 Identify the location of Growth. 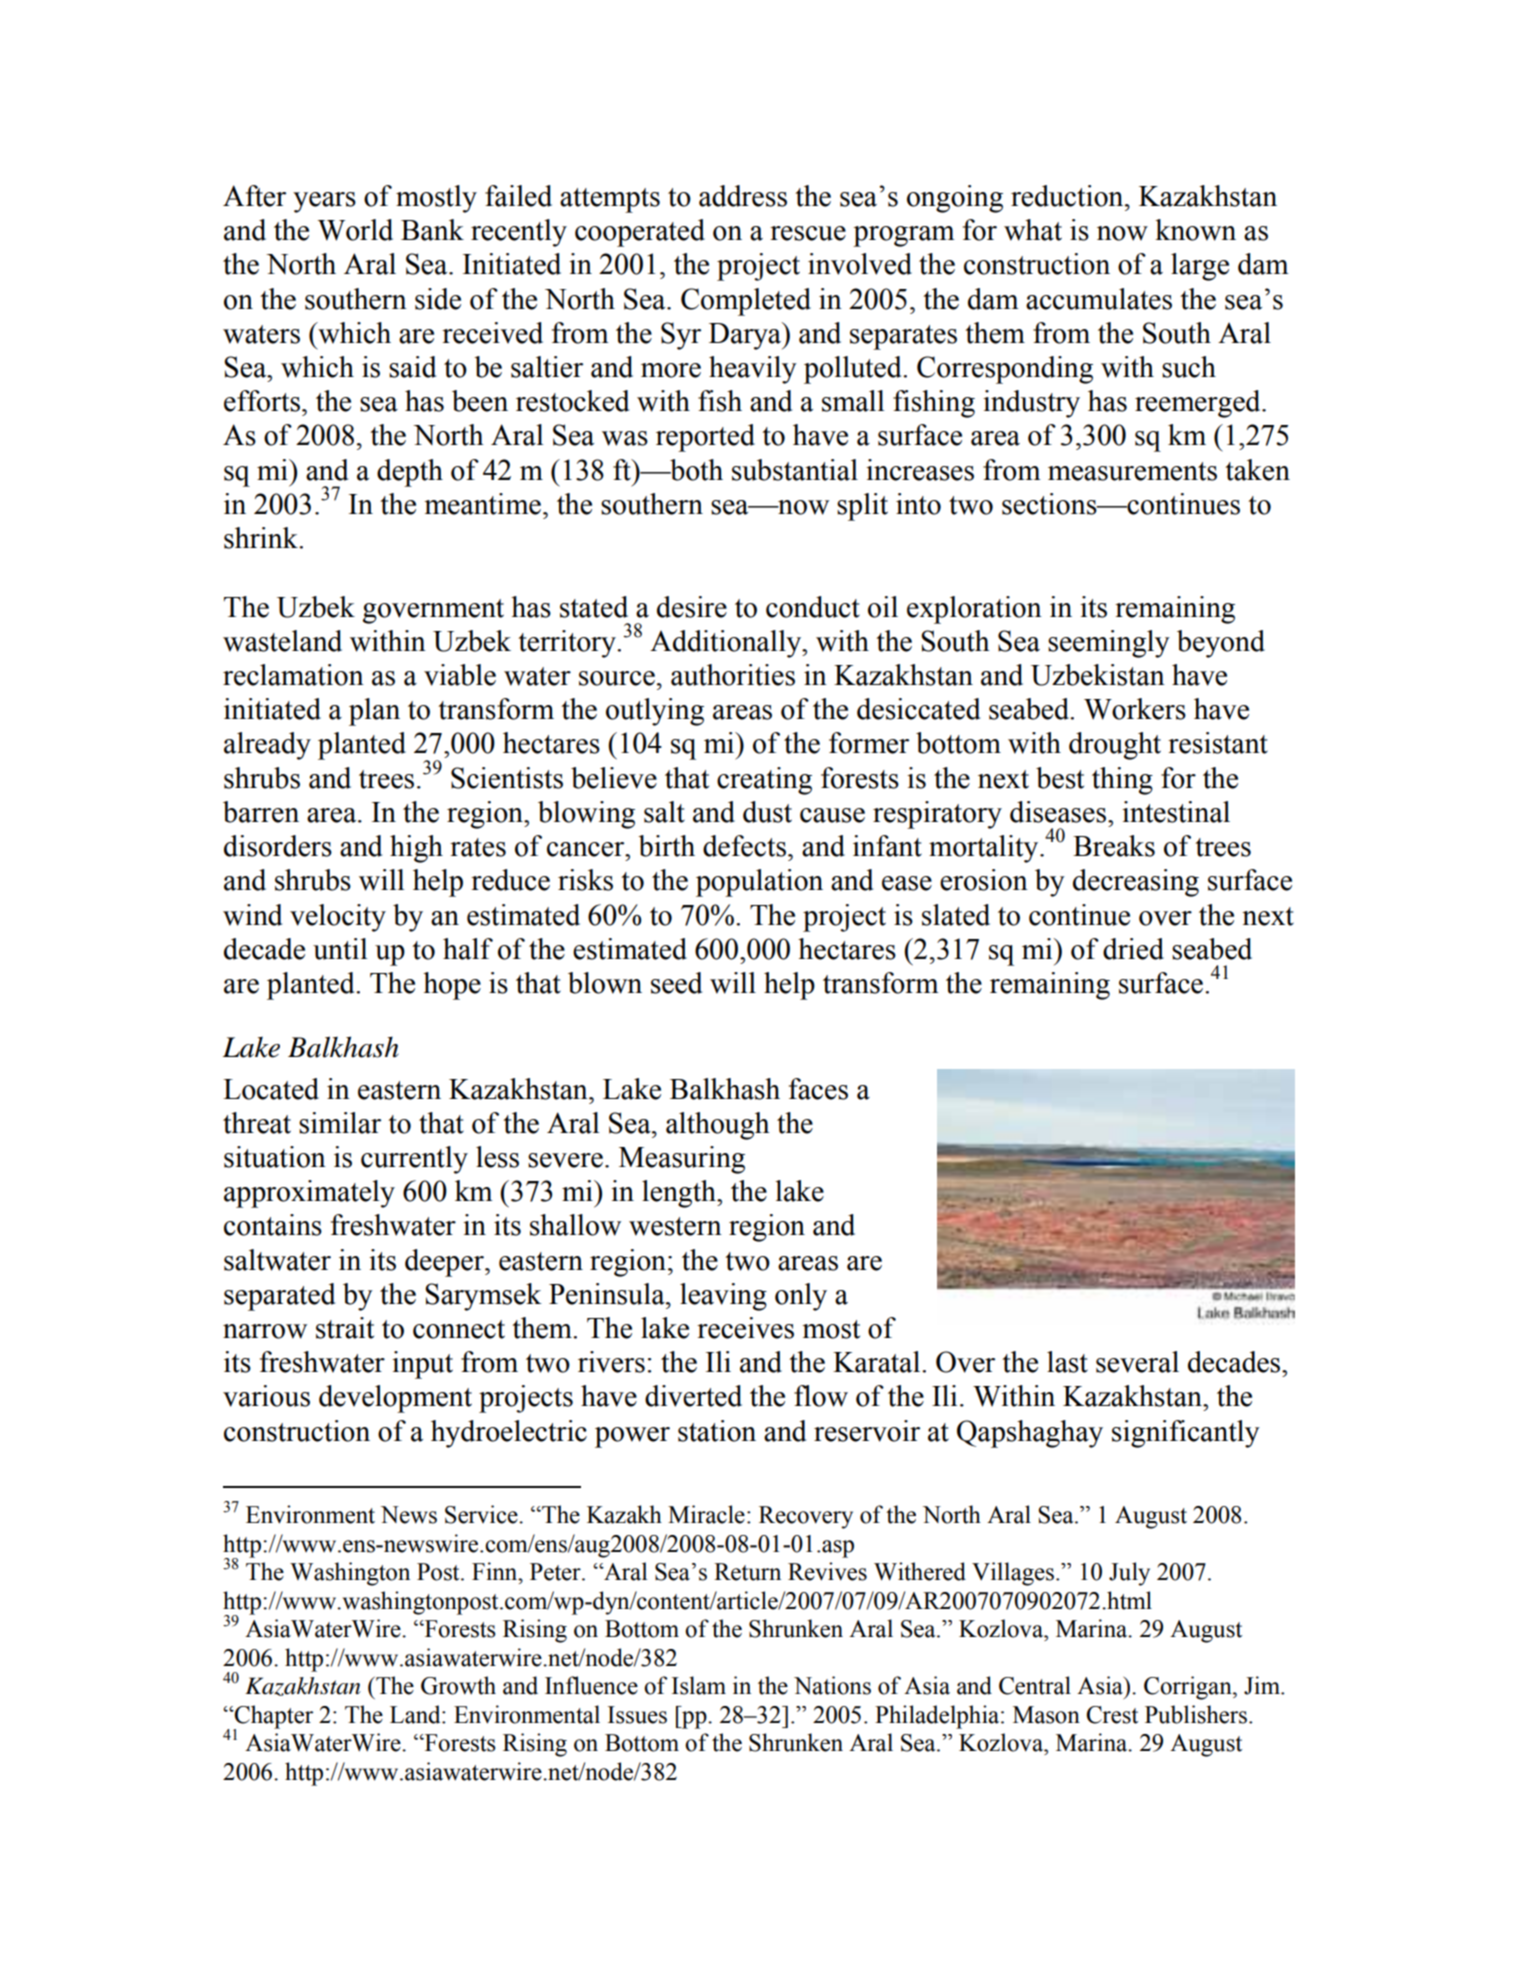
(458, 1685).
